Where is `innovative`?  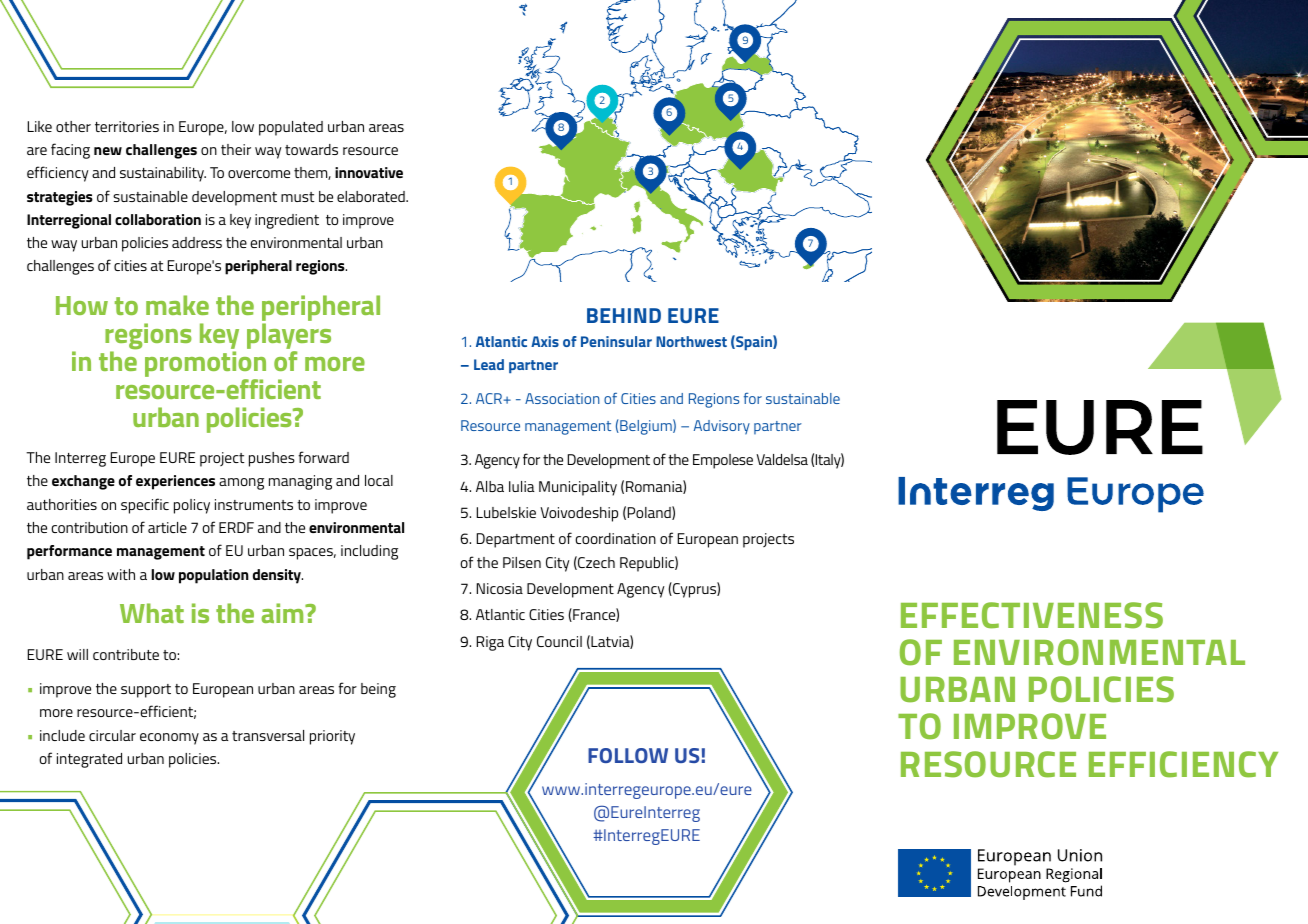 innovative is located at coordinates (369, 172).
